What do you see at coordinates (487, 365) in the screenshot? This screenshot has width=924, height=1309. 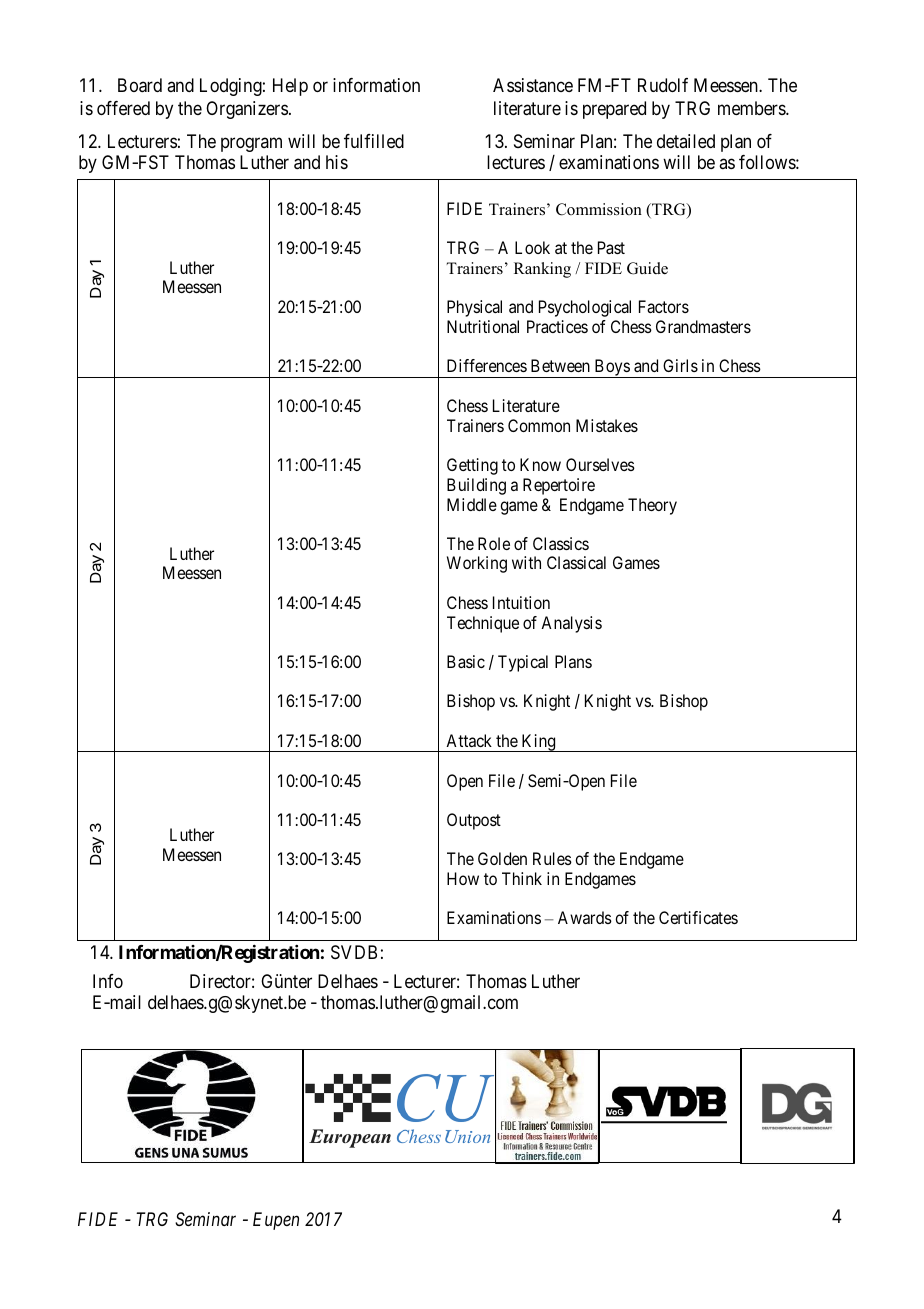 I see `Differences` at bounding box center [487, 365].
